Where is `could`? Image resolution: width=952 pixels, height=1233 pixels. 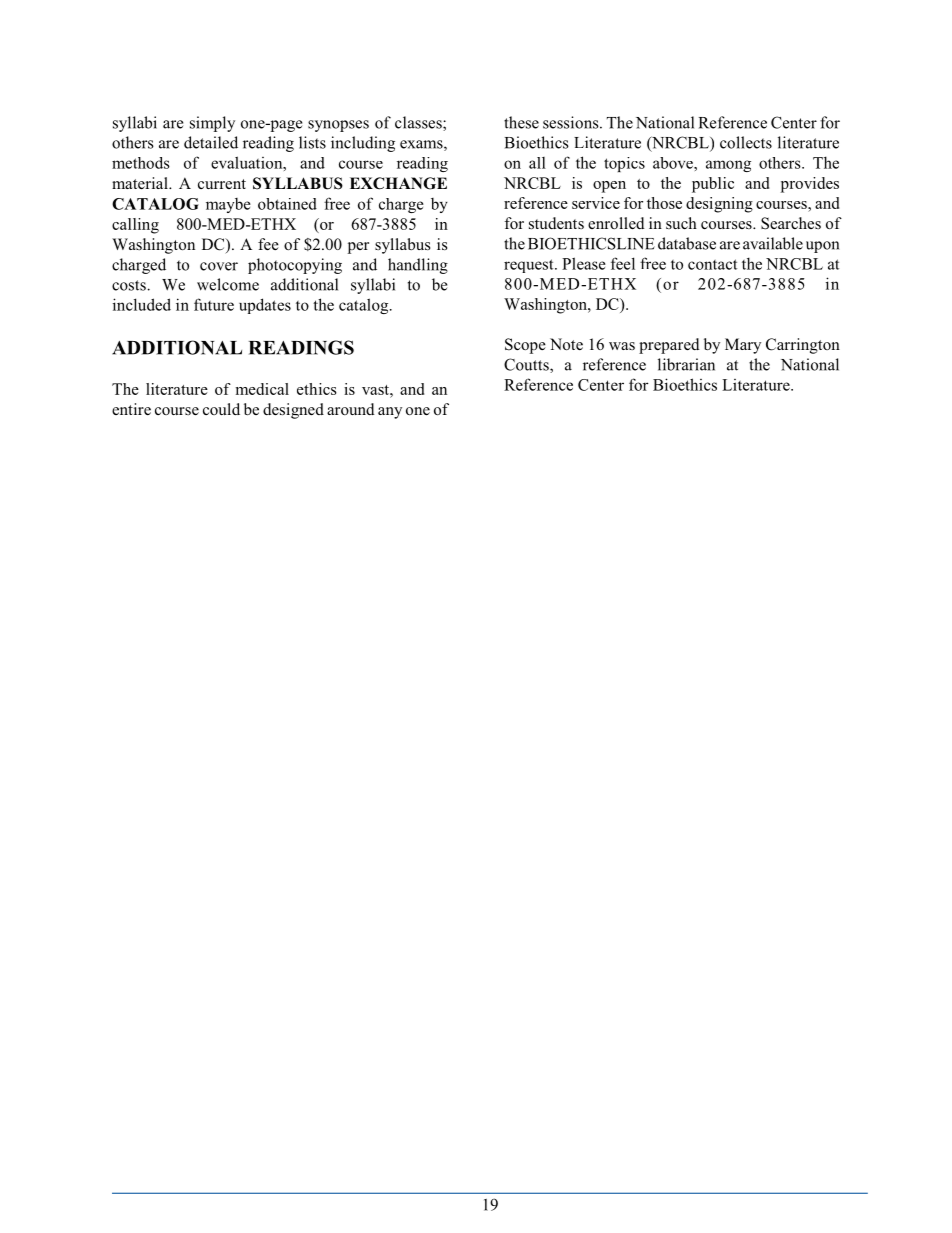 could is located at coordinates (221, 409).
